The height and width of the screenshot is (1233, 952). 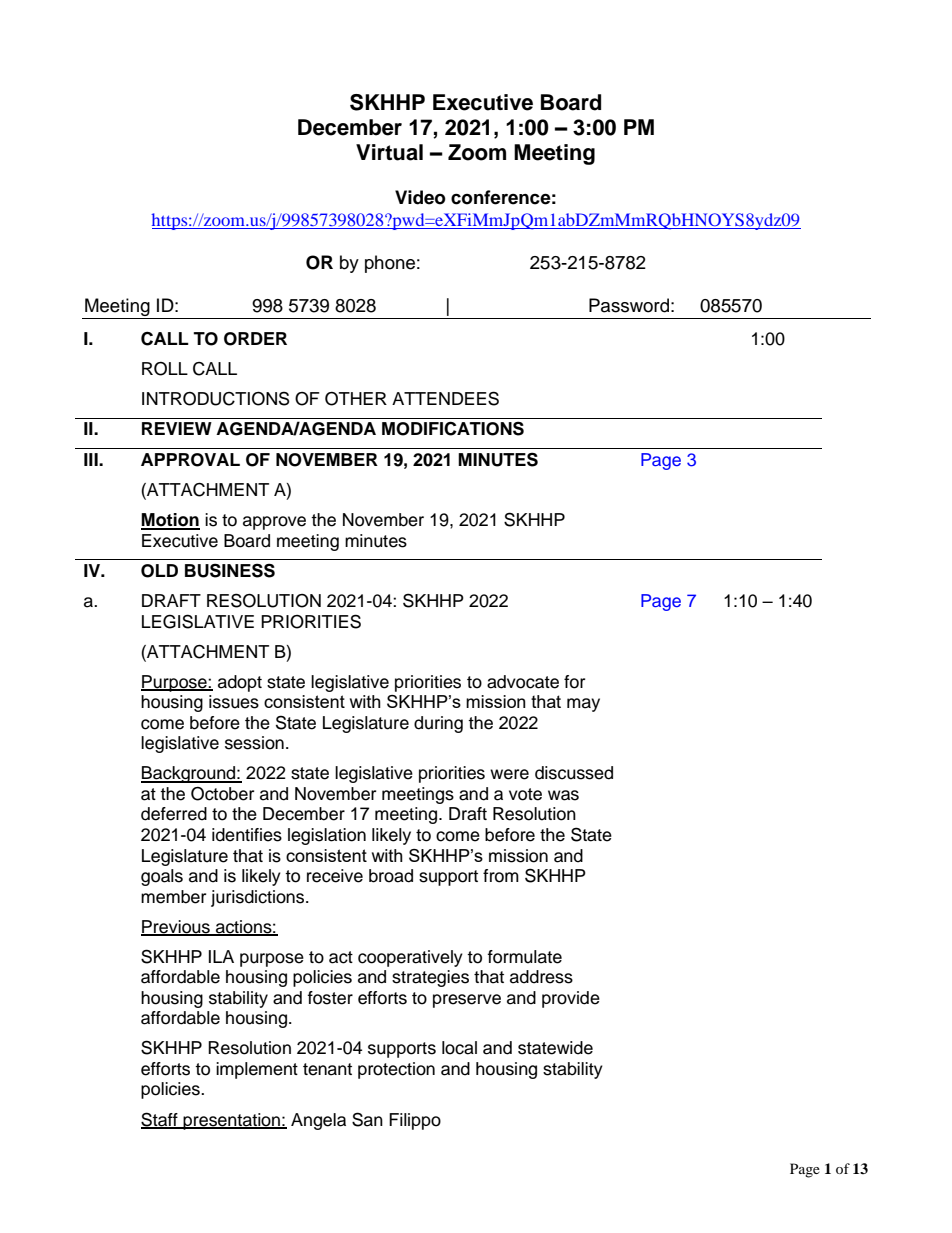 What do you see at coordinates (420, 197) in the screenshot?
I see `Video` at bounding box center [420, 197].
